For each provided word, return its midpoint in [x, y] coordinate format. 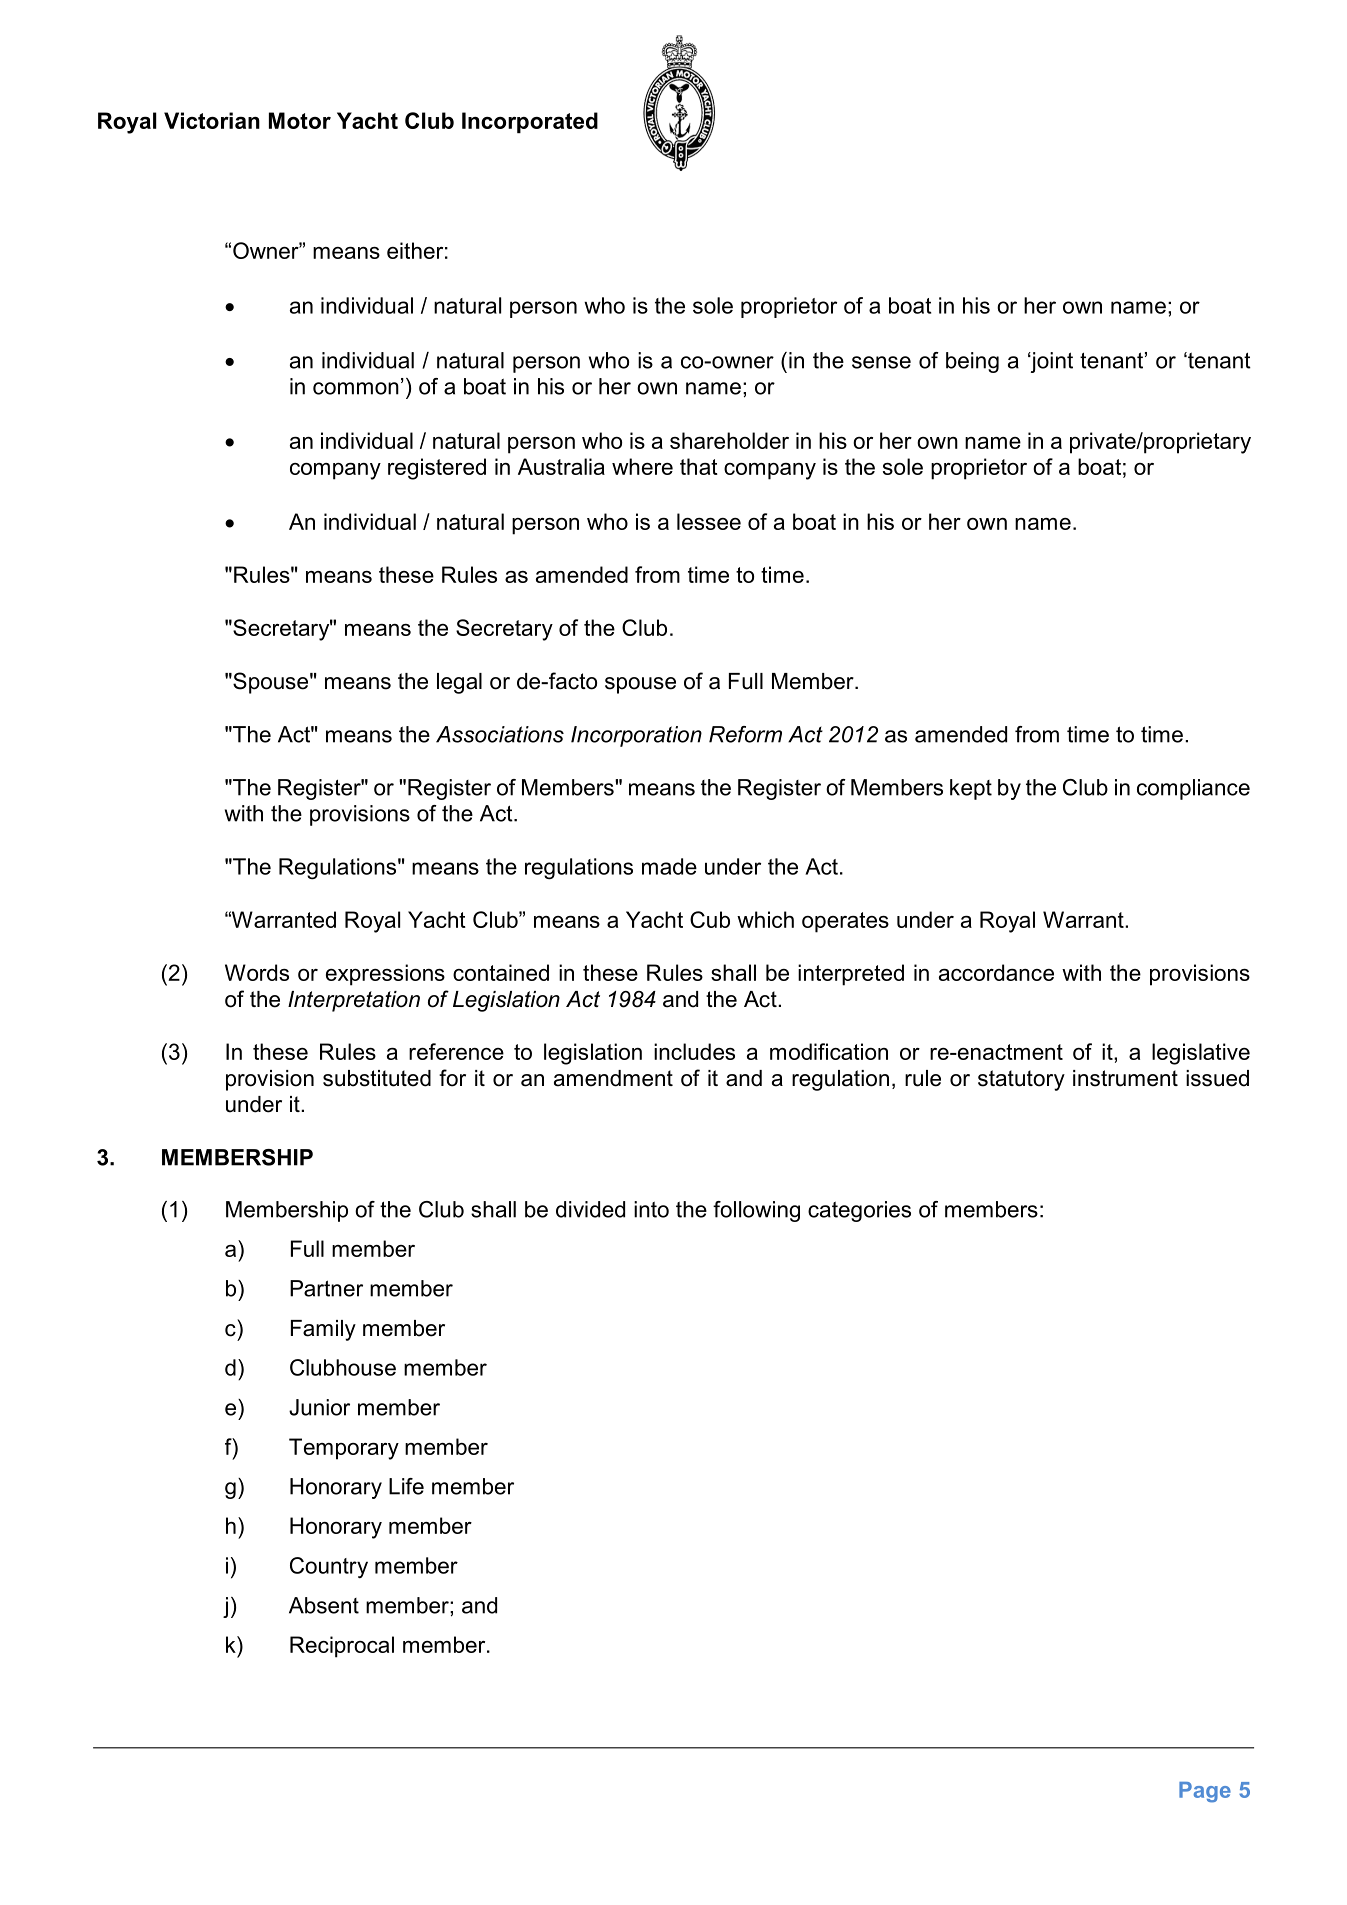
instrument [1125, 1078]
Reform [745, 734]
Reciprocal [342, 1647]
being [972, 362]
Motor [300, 120]
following [756, 1211]
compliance [1193, 789]
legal [459, 683]
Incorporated [530, 122]
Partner [326, 1288]
